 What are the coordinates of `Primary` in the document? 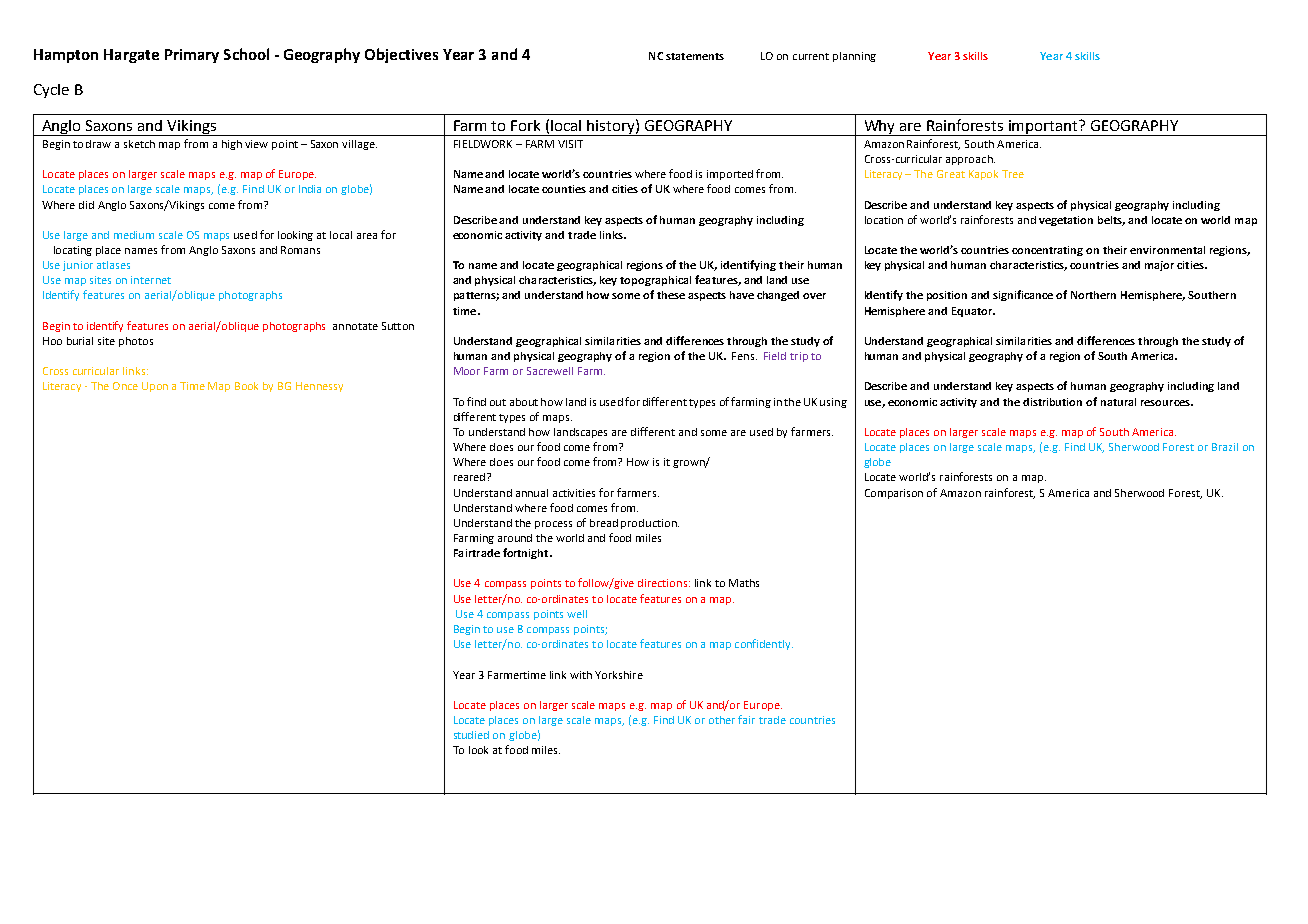 It's located at (192, 56).
